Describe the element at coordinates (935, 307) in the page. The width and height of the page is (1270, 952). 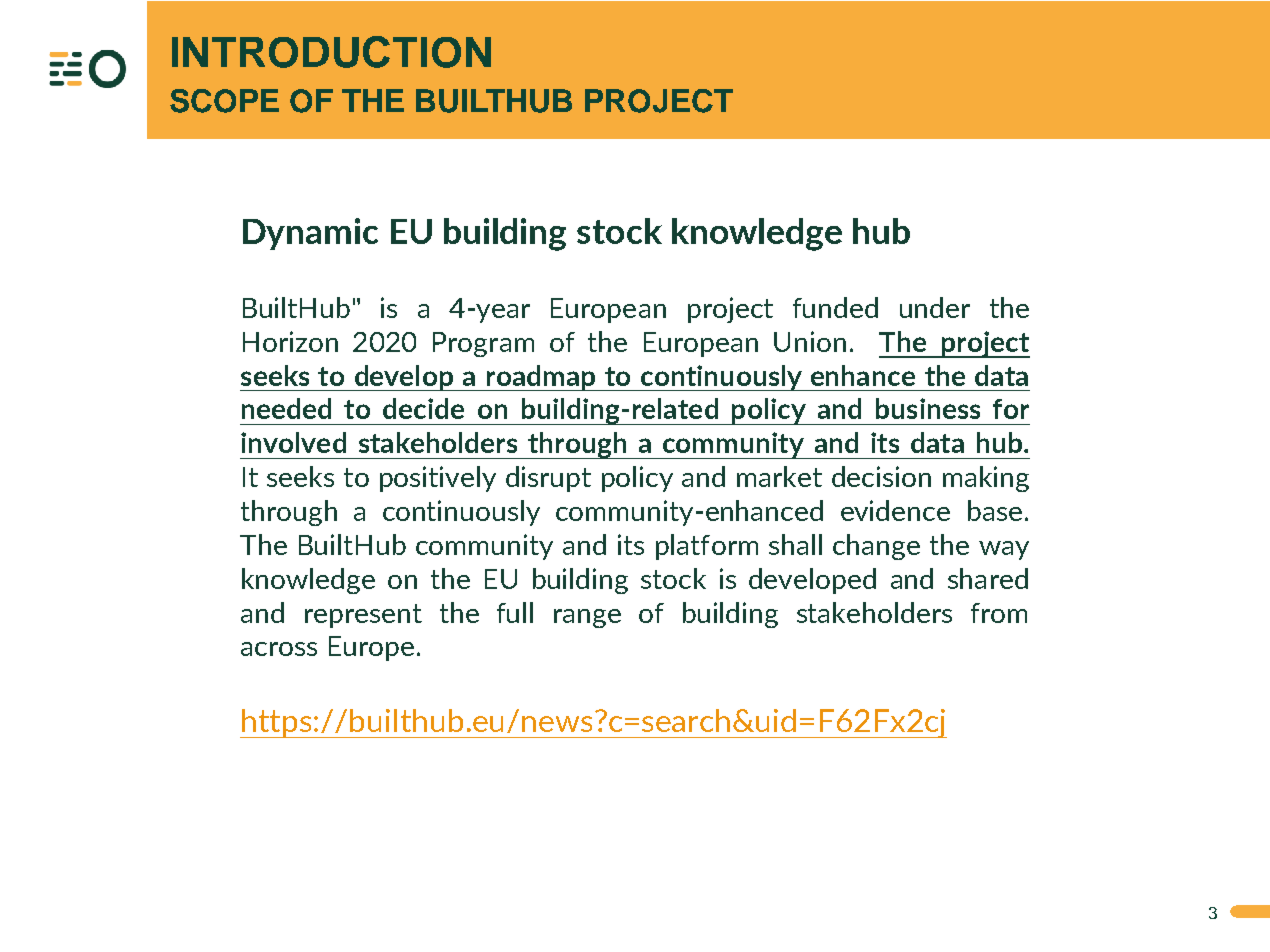
I see `under` at that location.
